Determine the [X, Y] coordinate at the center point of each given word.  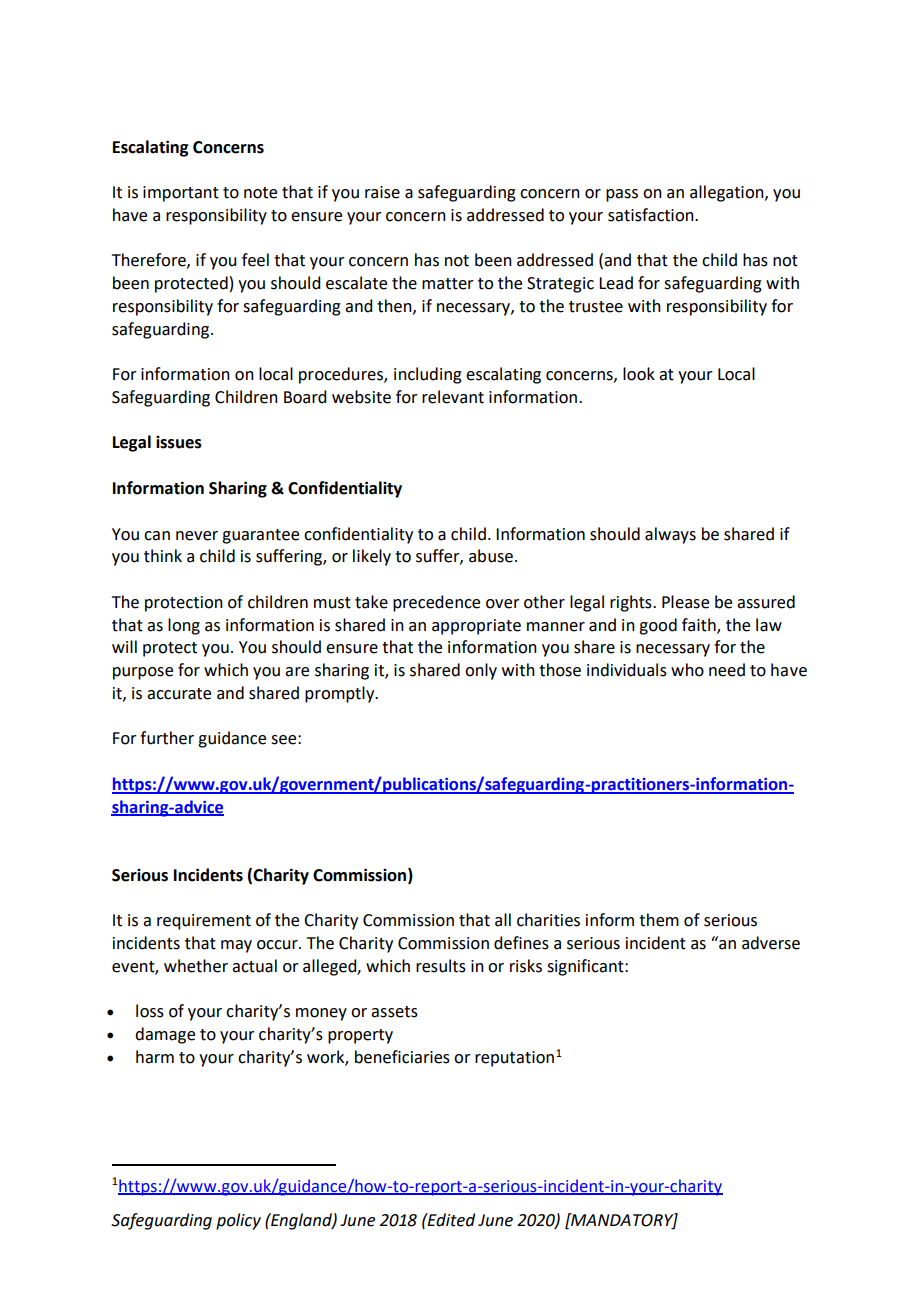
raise [382, 192]
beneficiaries [402, 1057]
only [481, 671]
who [687, 670]
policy [238, 1221]
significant [586, 967]
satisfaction [652, 215]
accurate [179, 694]
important [181, 194]
